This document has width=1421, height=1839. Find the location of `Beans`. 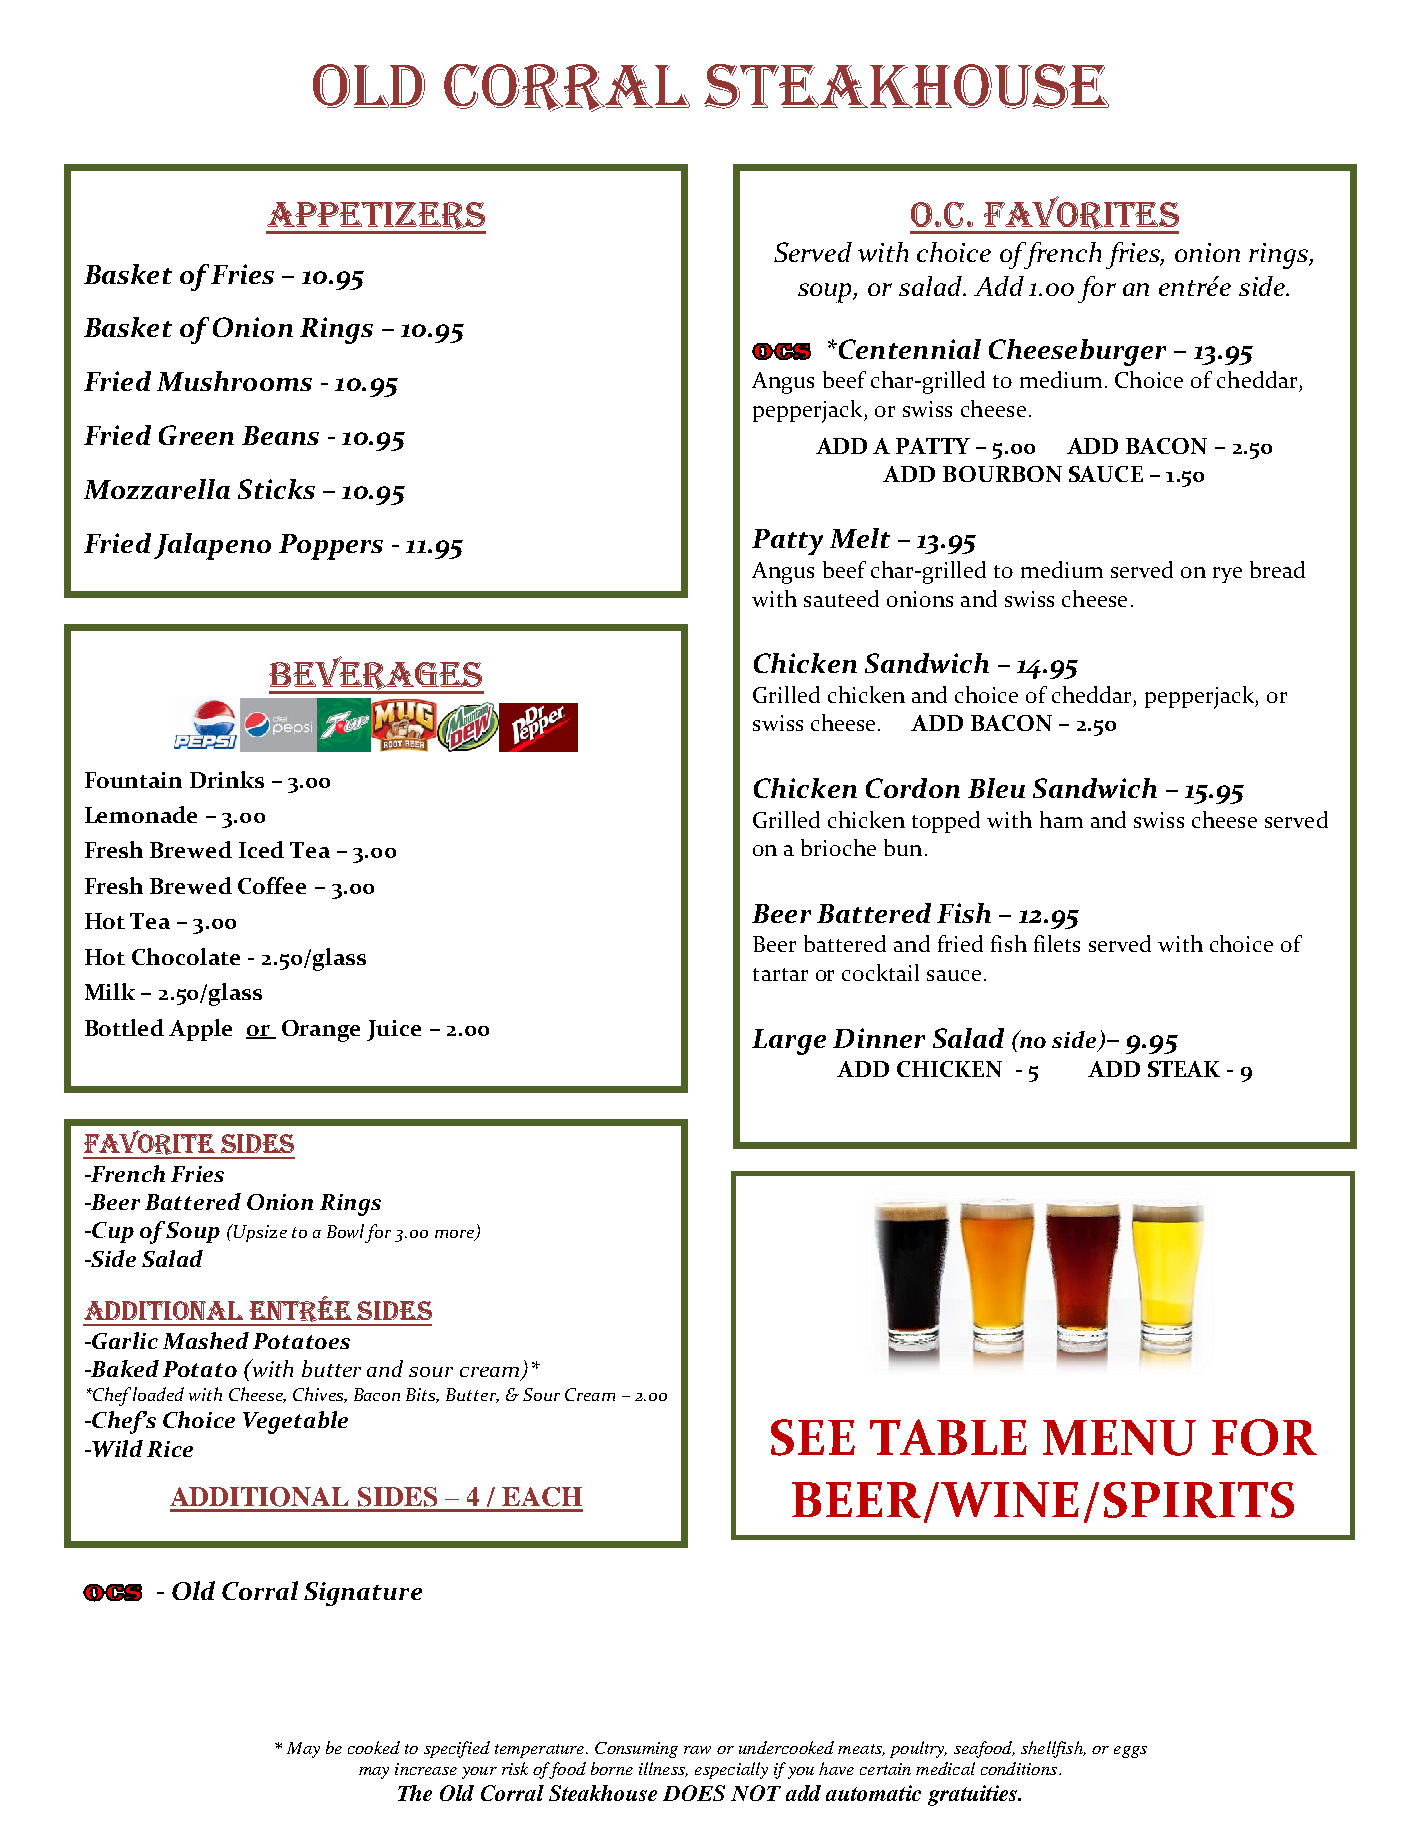

Beans is located at coordinates (280, 435).
